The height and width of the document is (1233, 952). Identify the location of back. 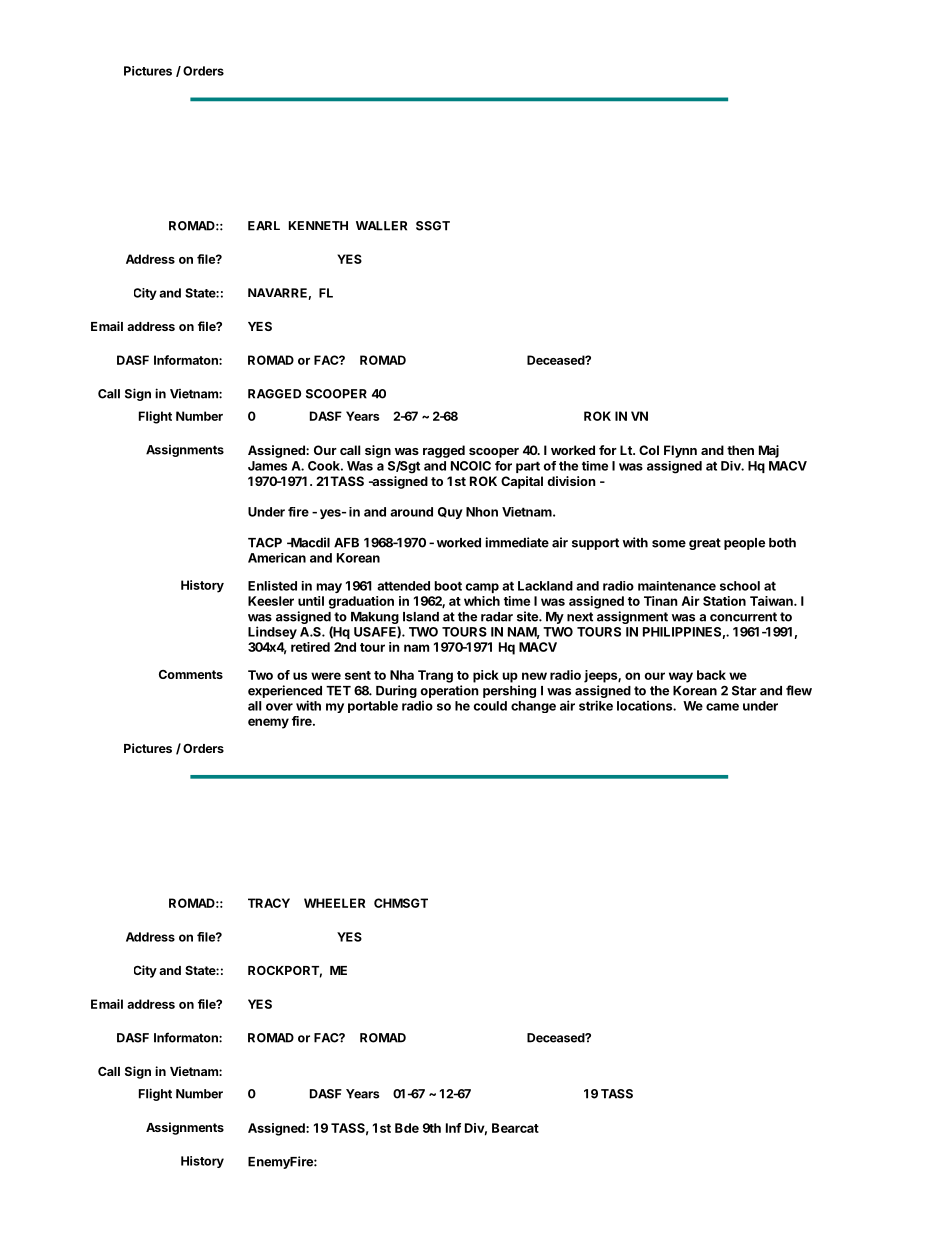
(711, 675).
